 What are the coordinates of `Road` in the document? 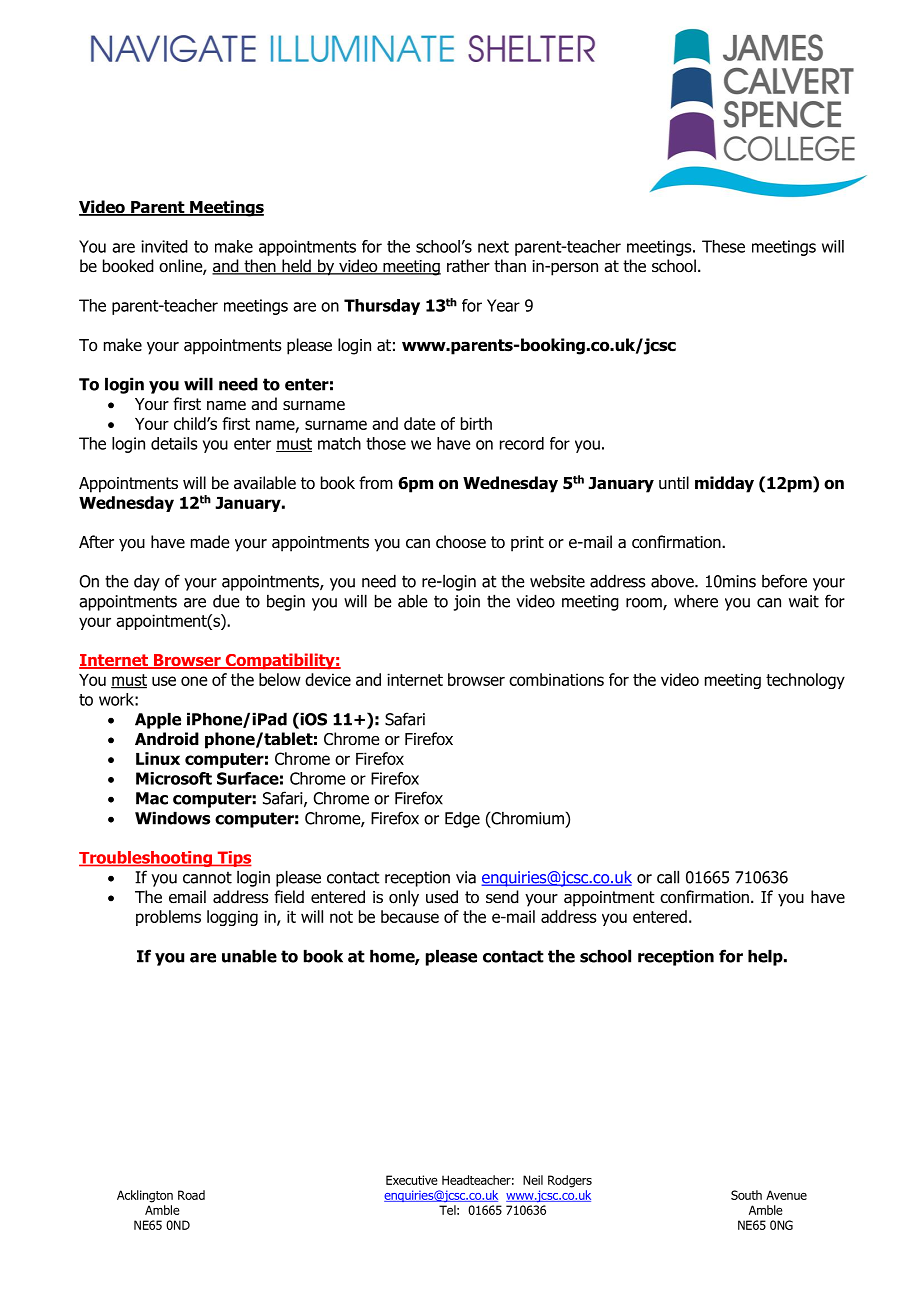 It's located at (191, 1195).
